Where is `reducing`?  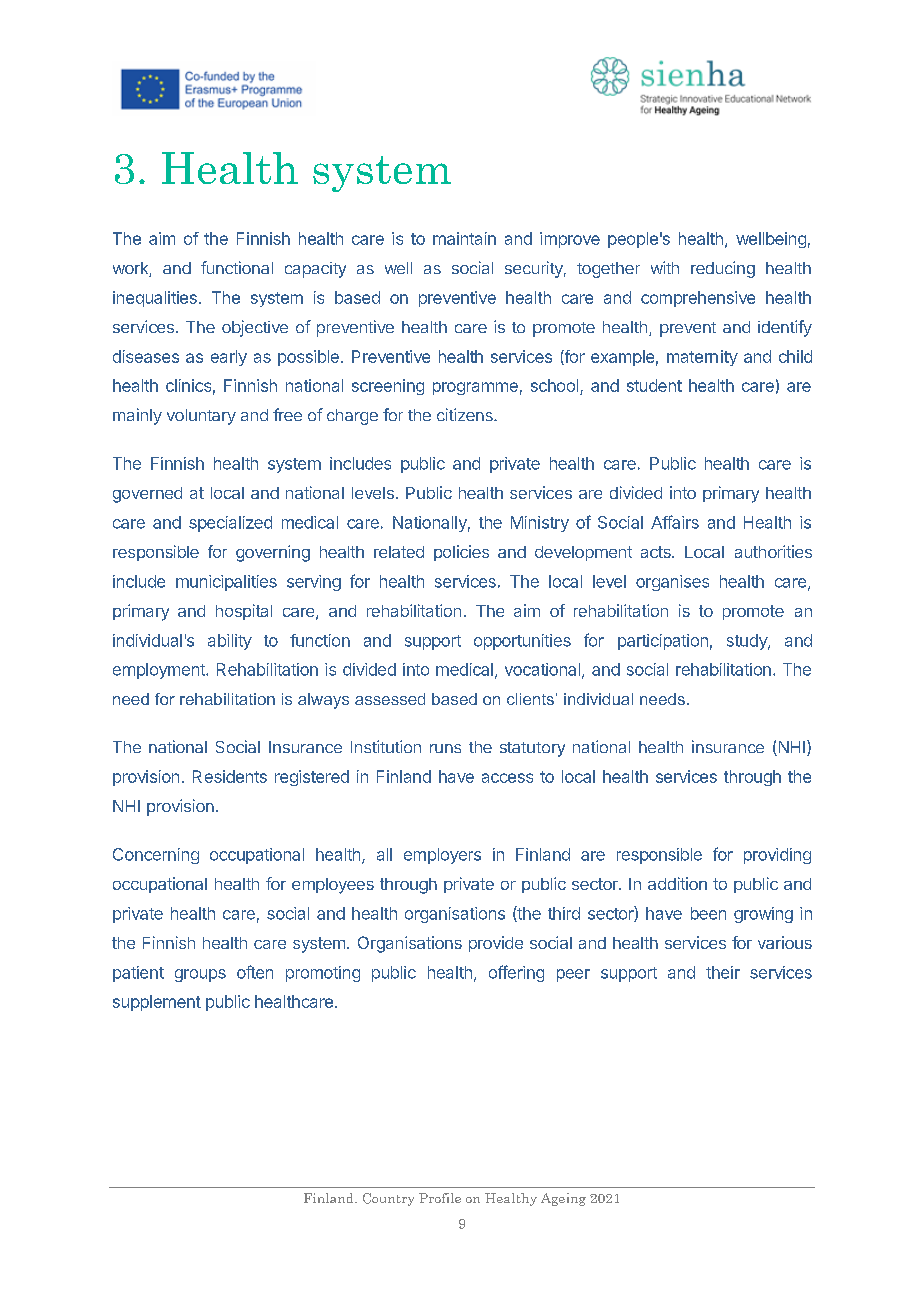 reducing is located at coordinates (723, 269).
